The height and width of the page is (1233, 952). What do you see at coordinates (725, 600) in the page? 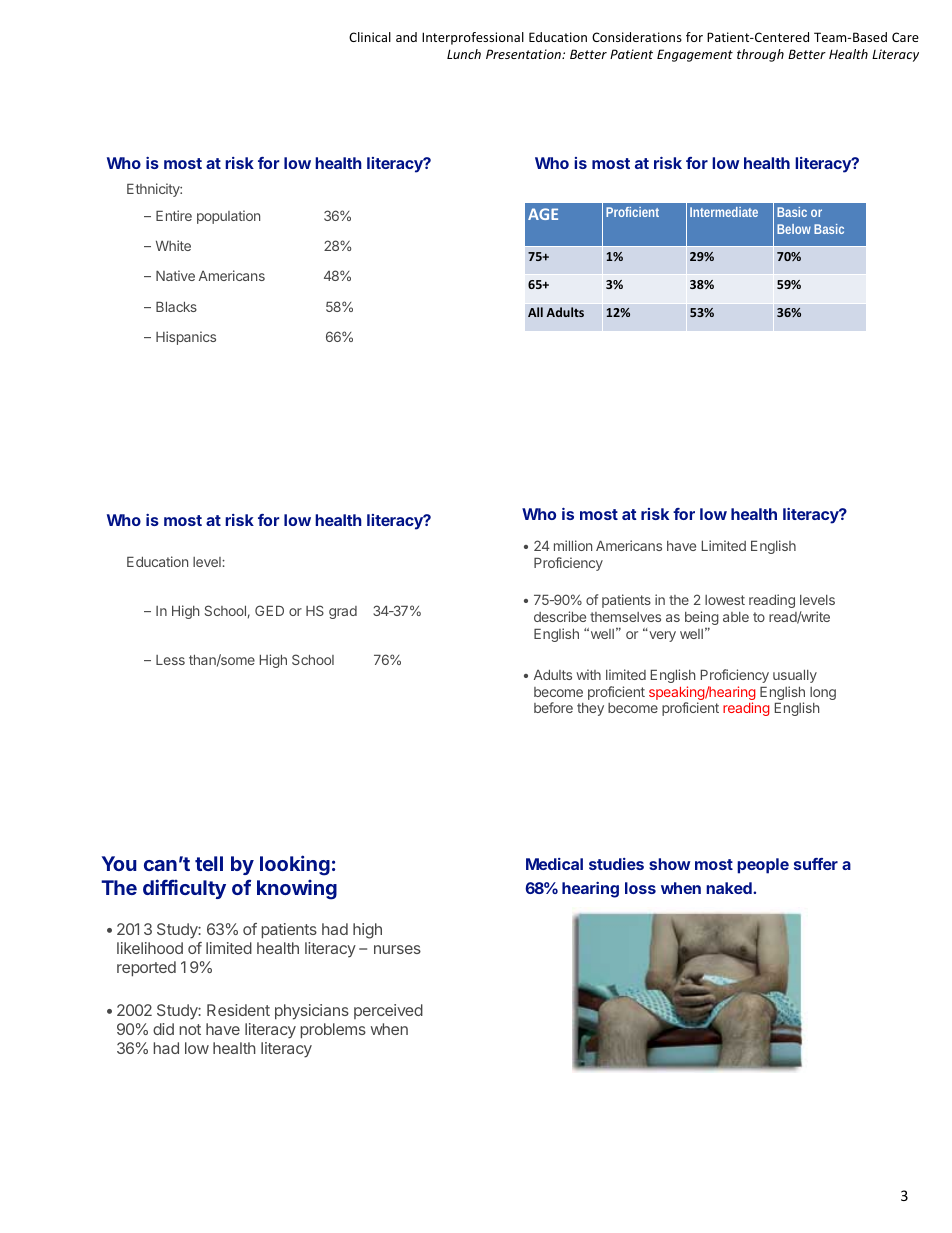
I see `lowest` at bounding box center [725, 600].
